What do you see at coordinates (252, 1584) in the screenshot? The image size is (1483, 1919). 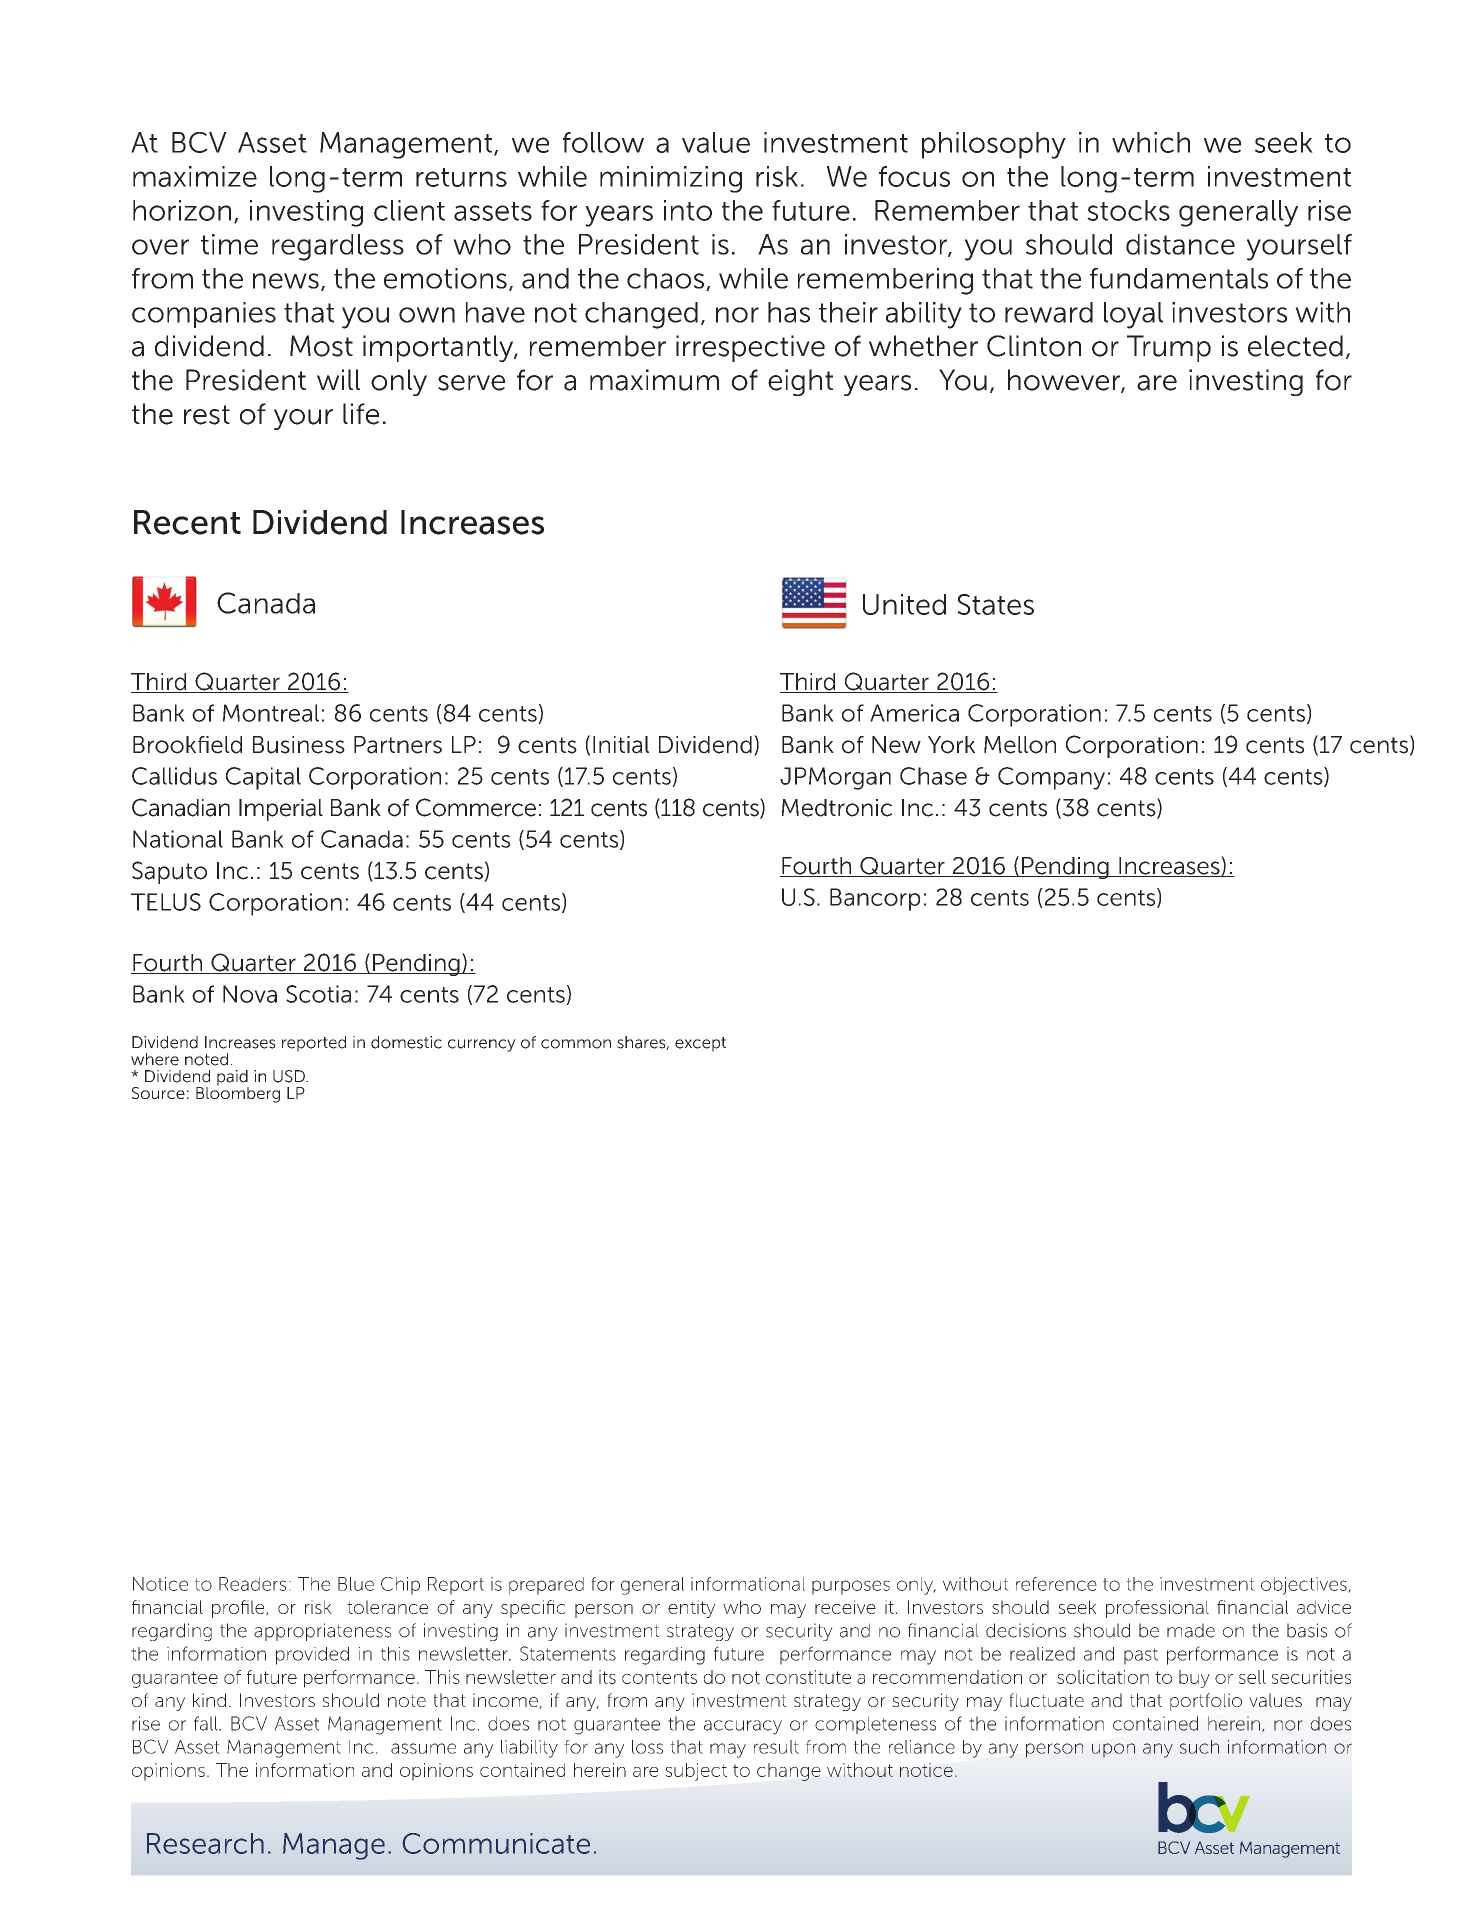 I see `Readers` at bounding box center [252, 1584].
